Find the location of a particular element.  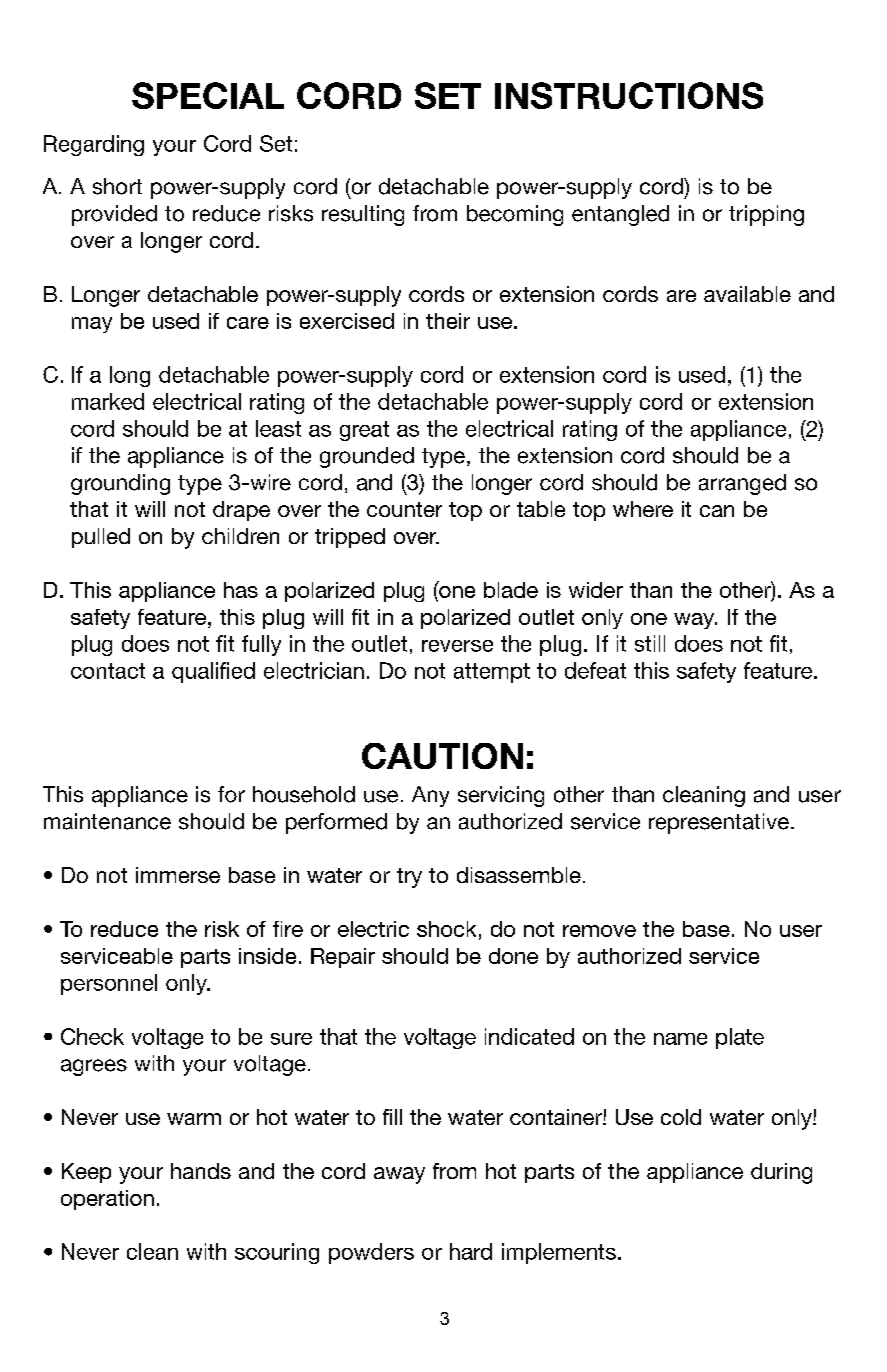

counter is located at coordinates (404, 509).
